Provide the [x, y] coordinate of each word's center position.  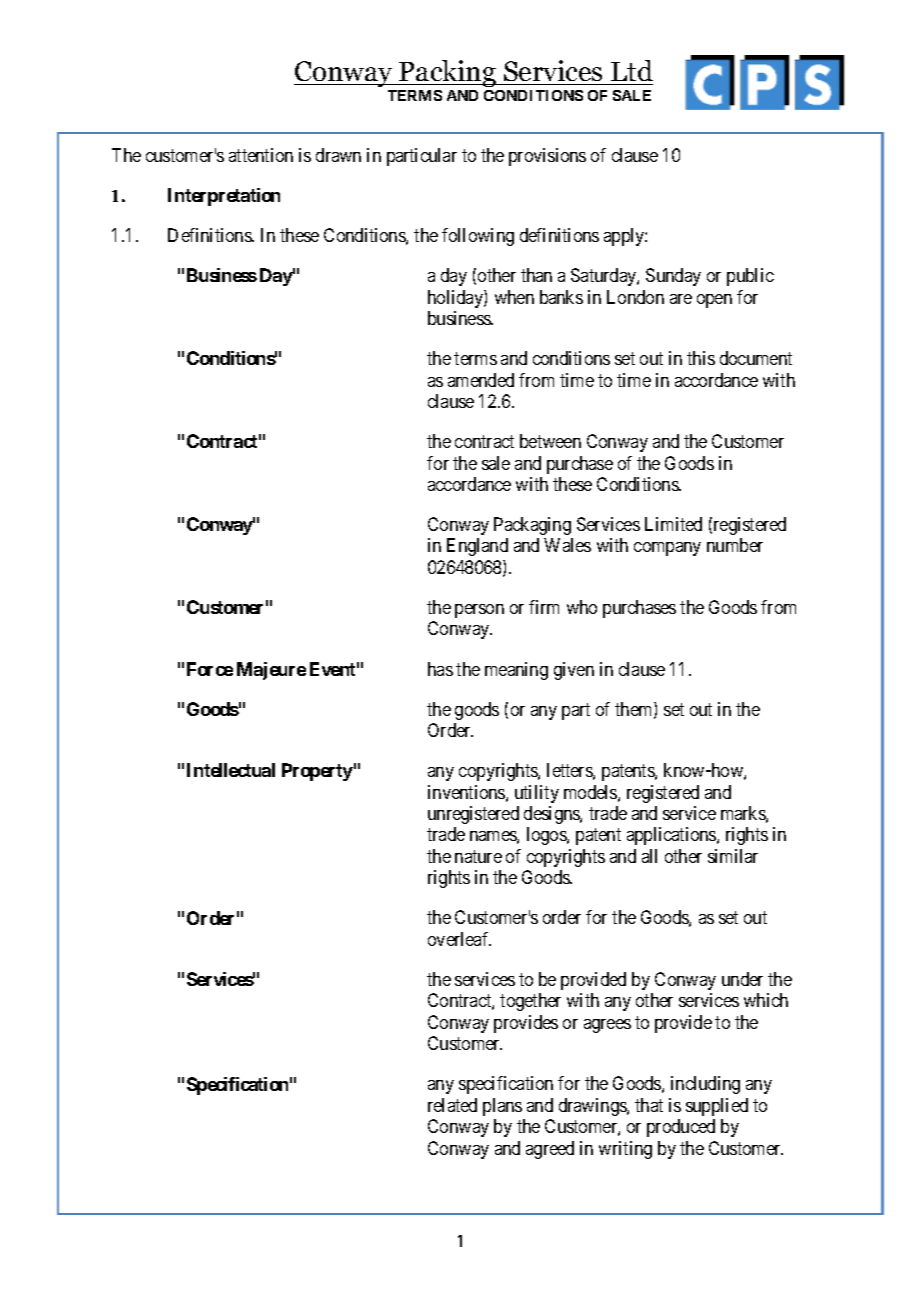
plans [502, 1107]
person [479, 611]
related [452, 1105]
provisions [547, 157]
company [667, 549]
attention [261, 155]
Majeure [271, 671]
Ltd [632, 70]
